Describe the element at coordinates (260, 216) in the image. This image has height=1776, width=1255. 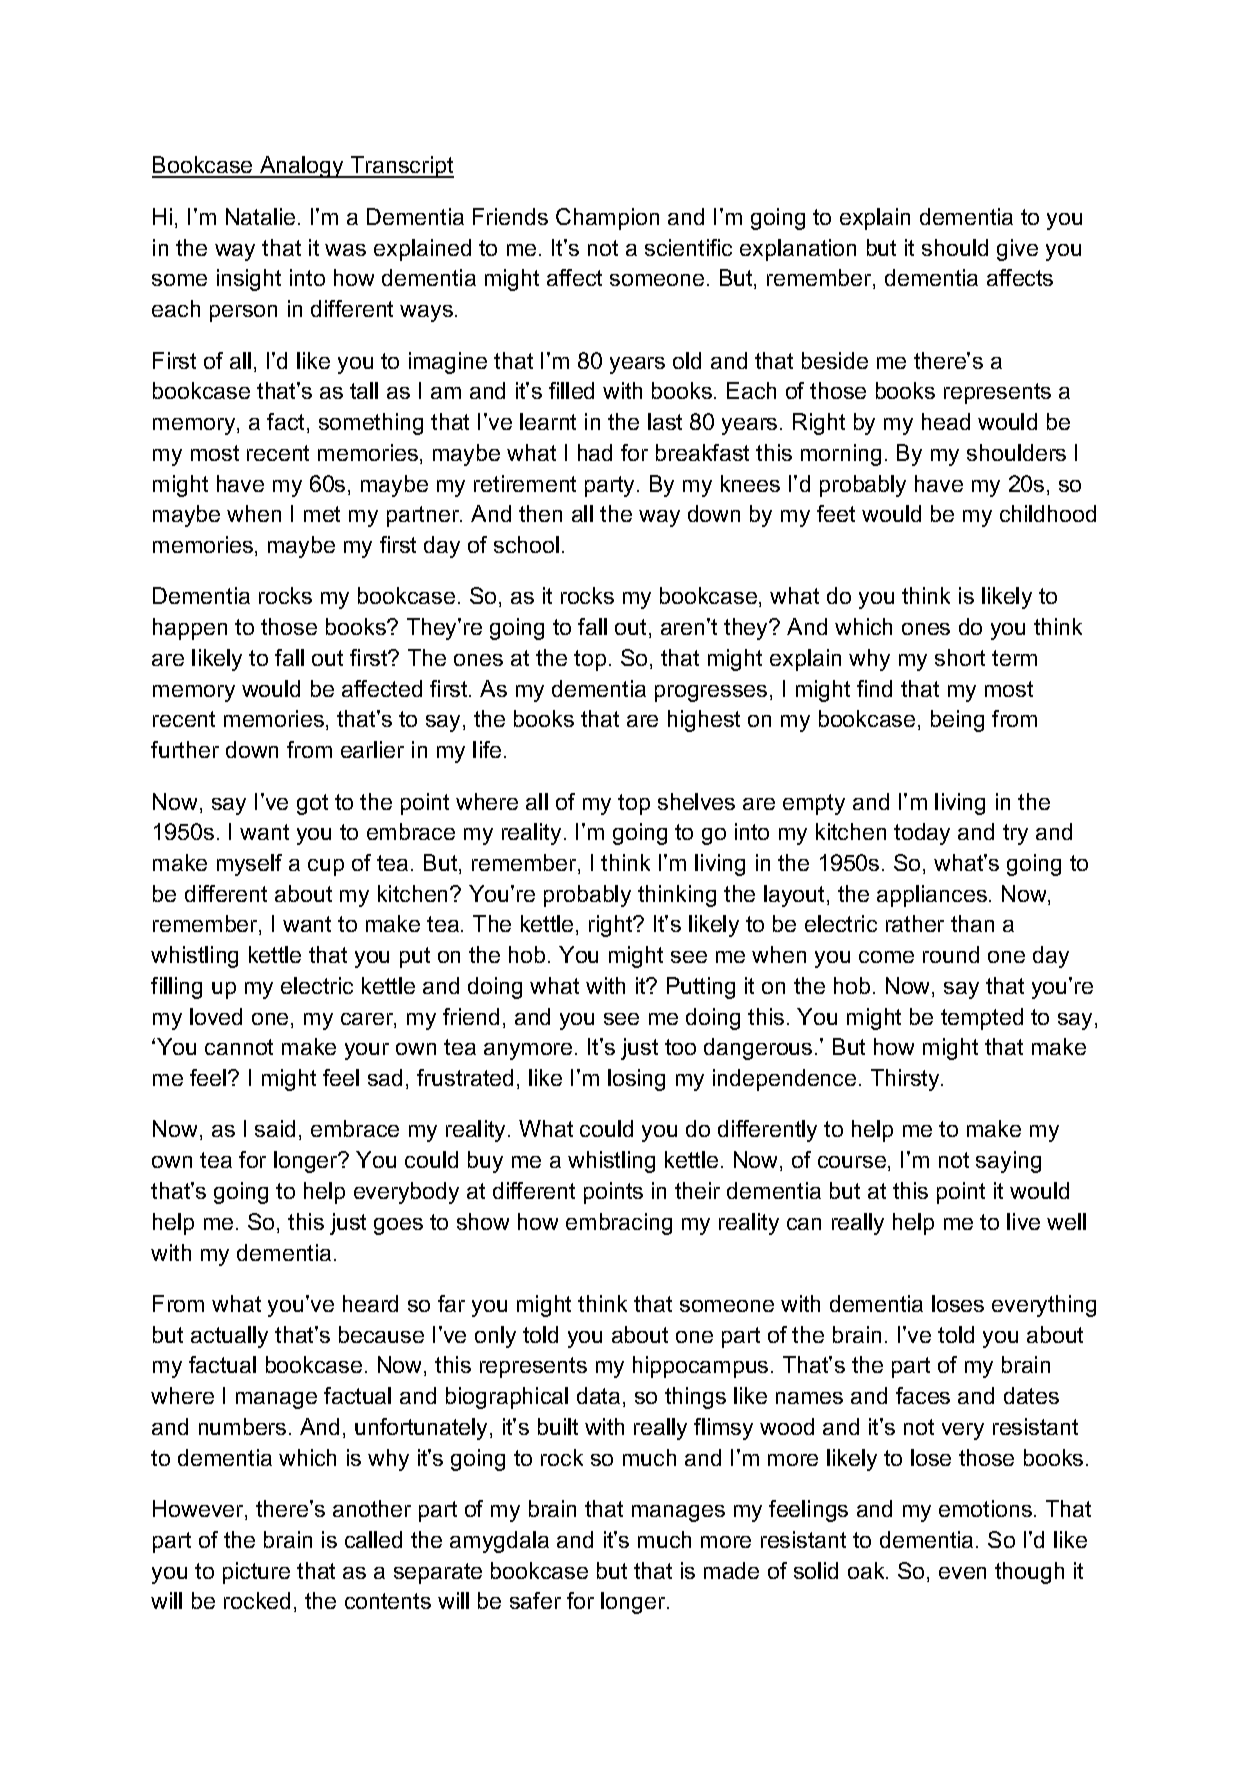
I see `Natalie` at that location.
